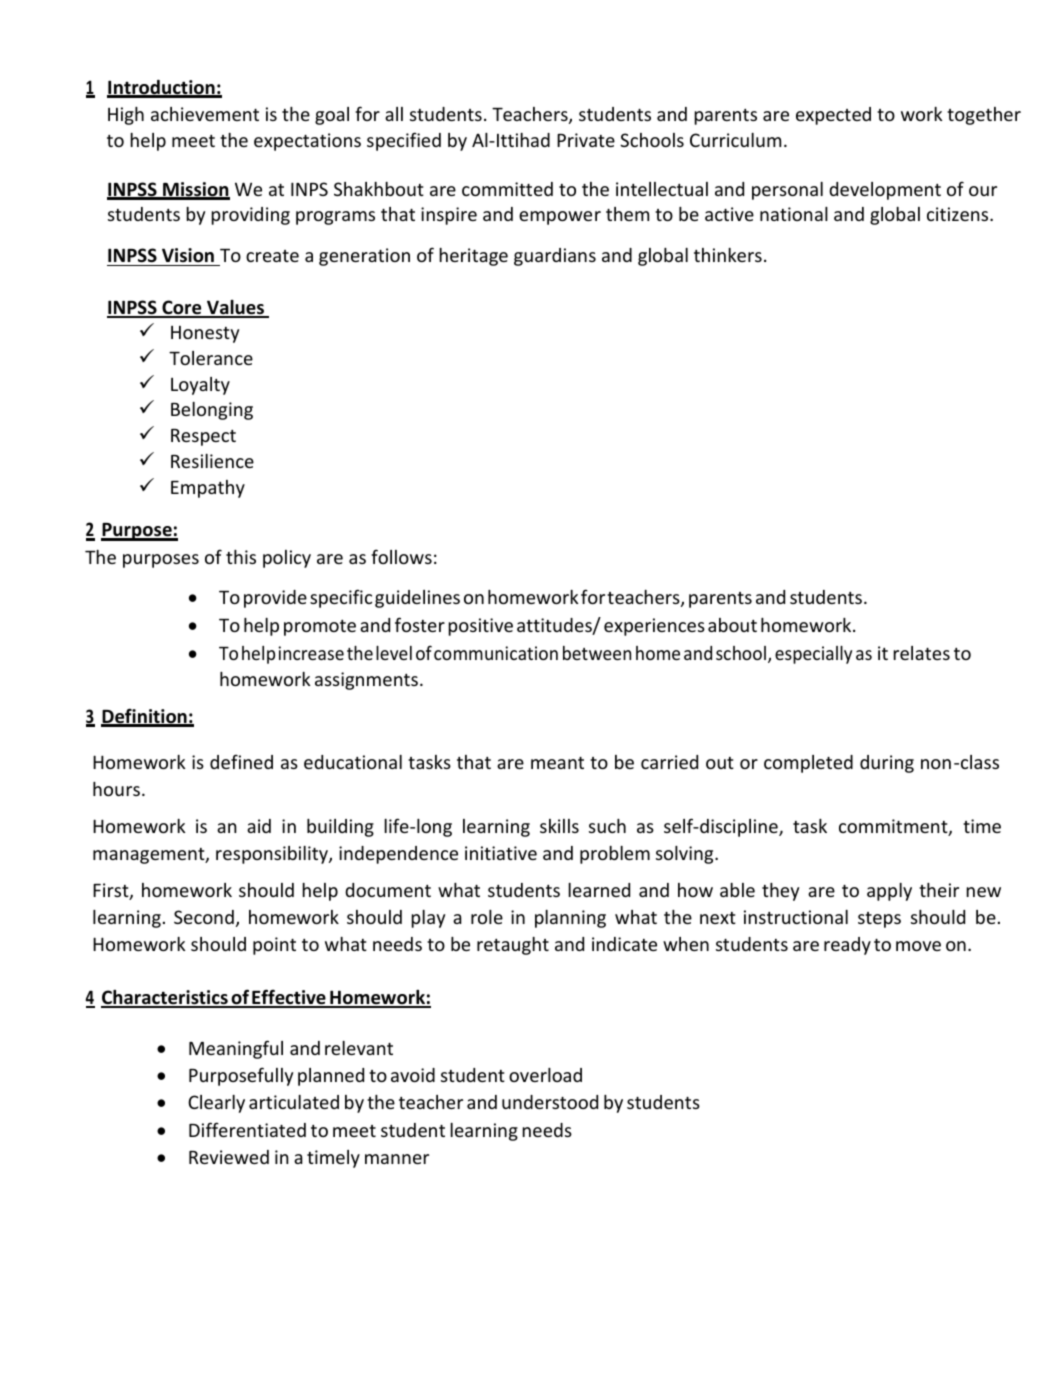  Describe the element at coordinates (599, 890) in the document. I see `learned` at that location.
